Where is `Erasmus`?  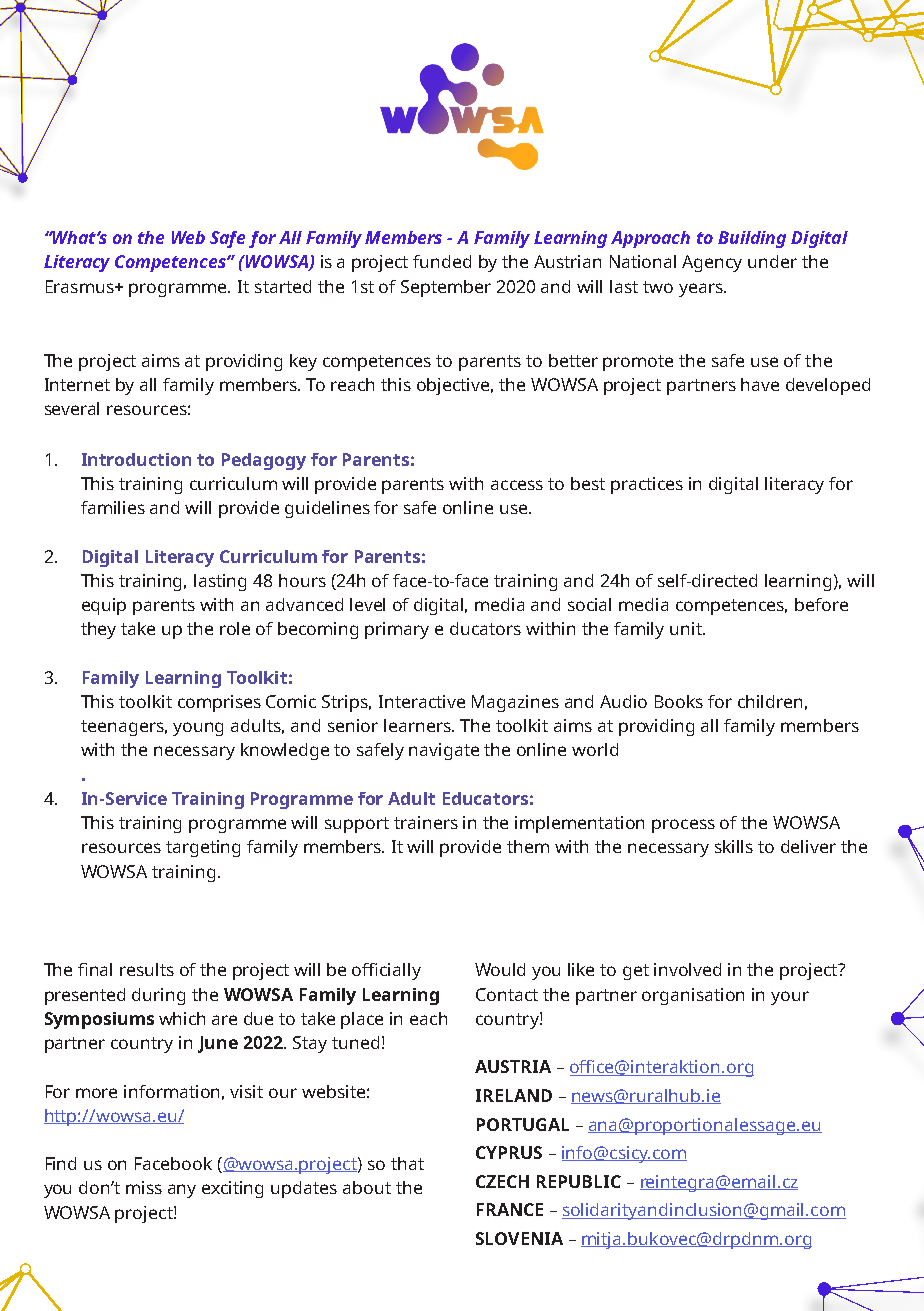 Erasmus is located at coordinates (81, 286).
